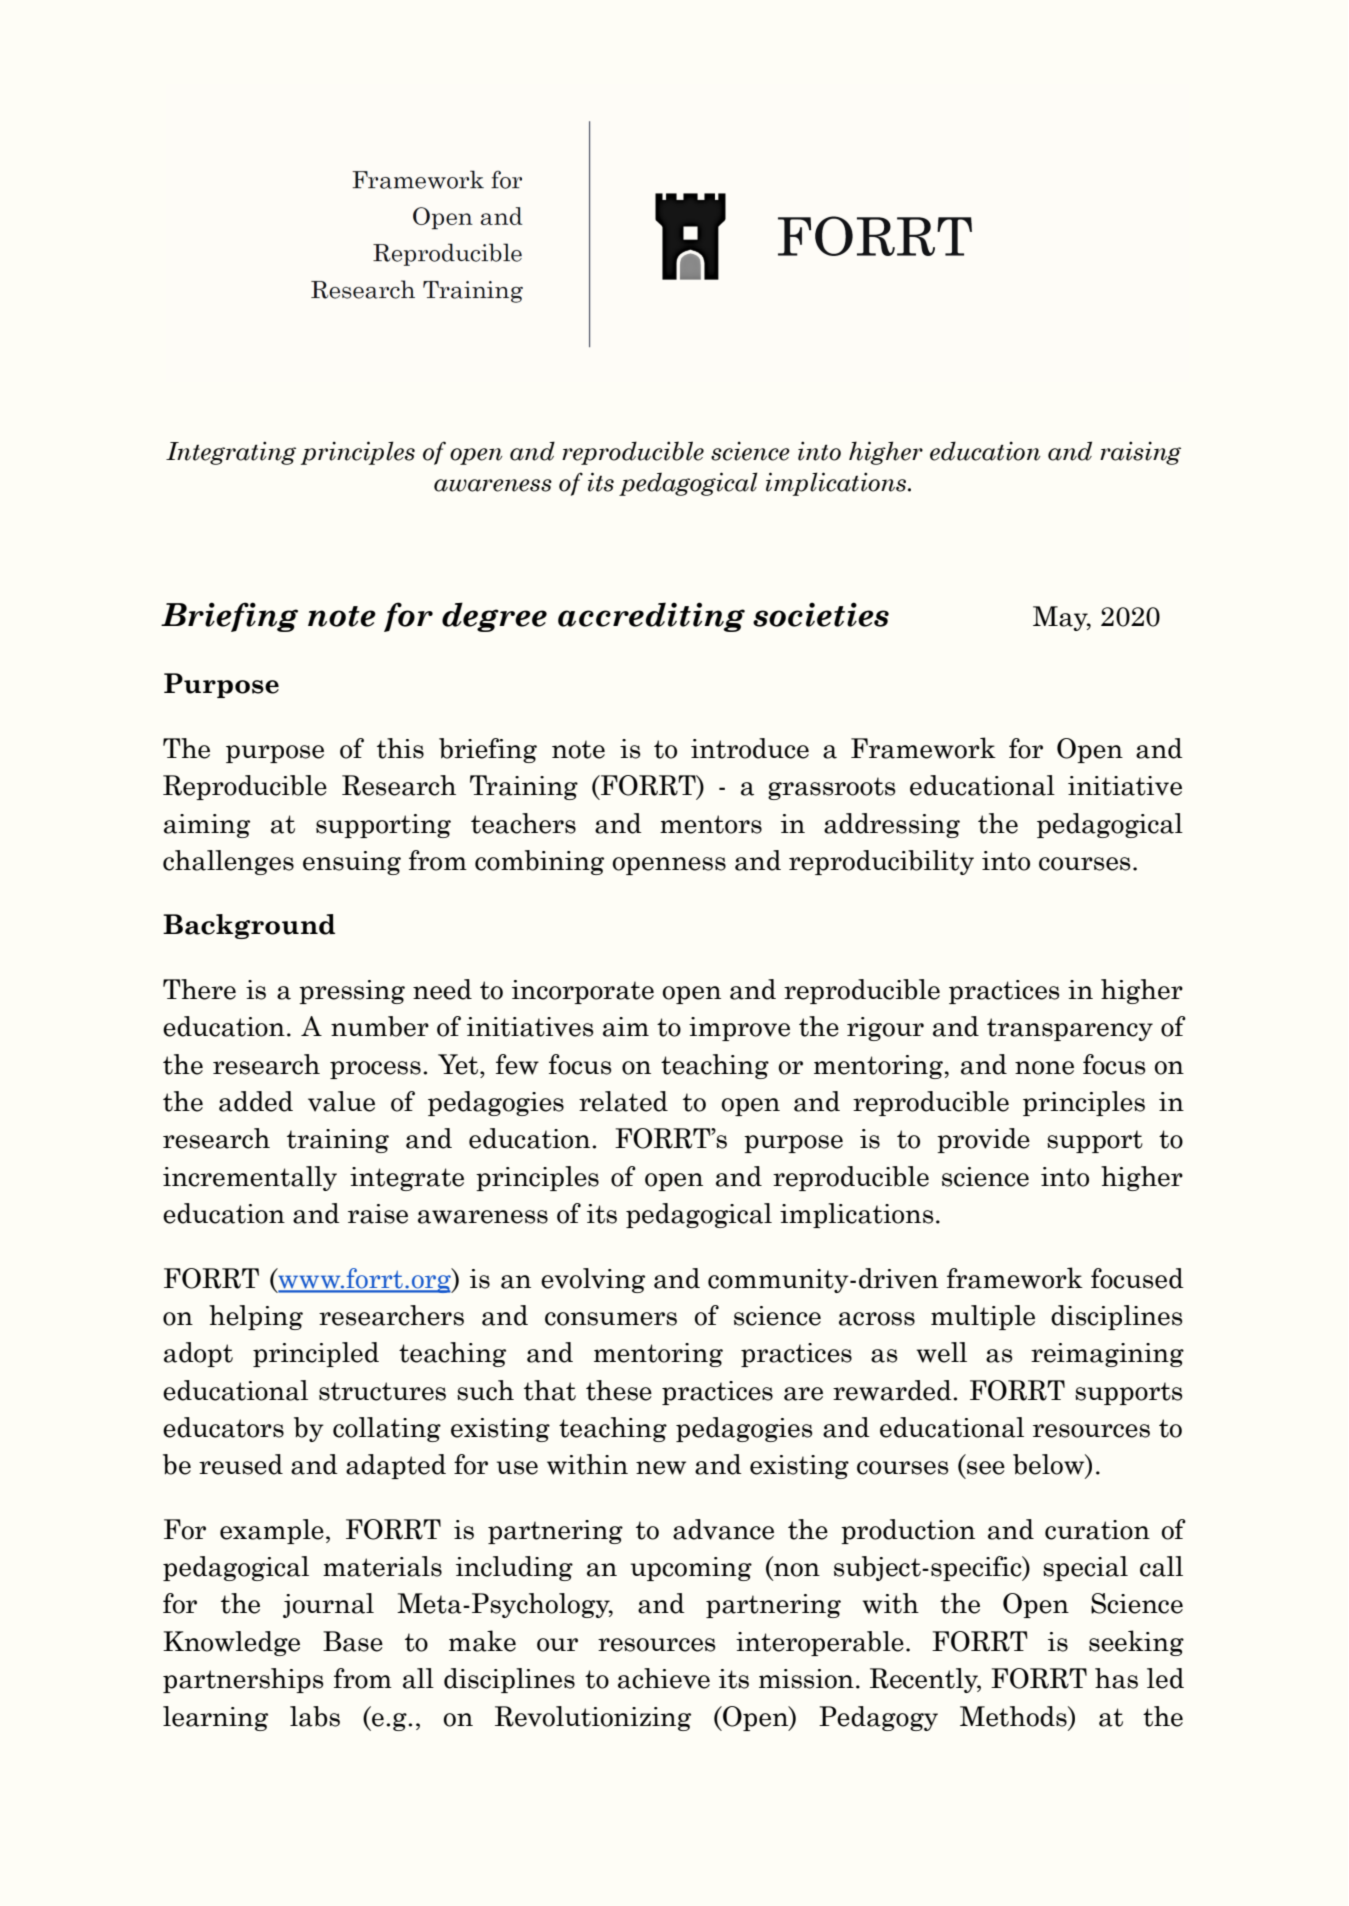 This screenshot has width=1349, height=1906. Describe the element at coordinates (341, 1101) in the screenshot. I see `value` at that location.
